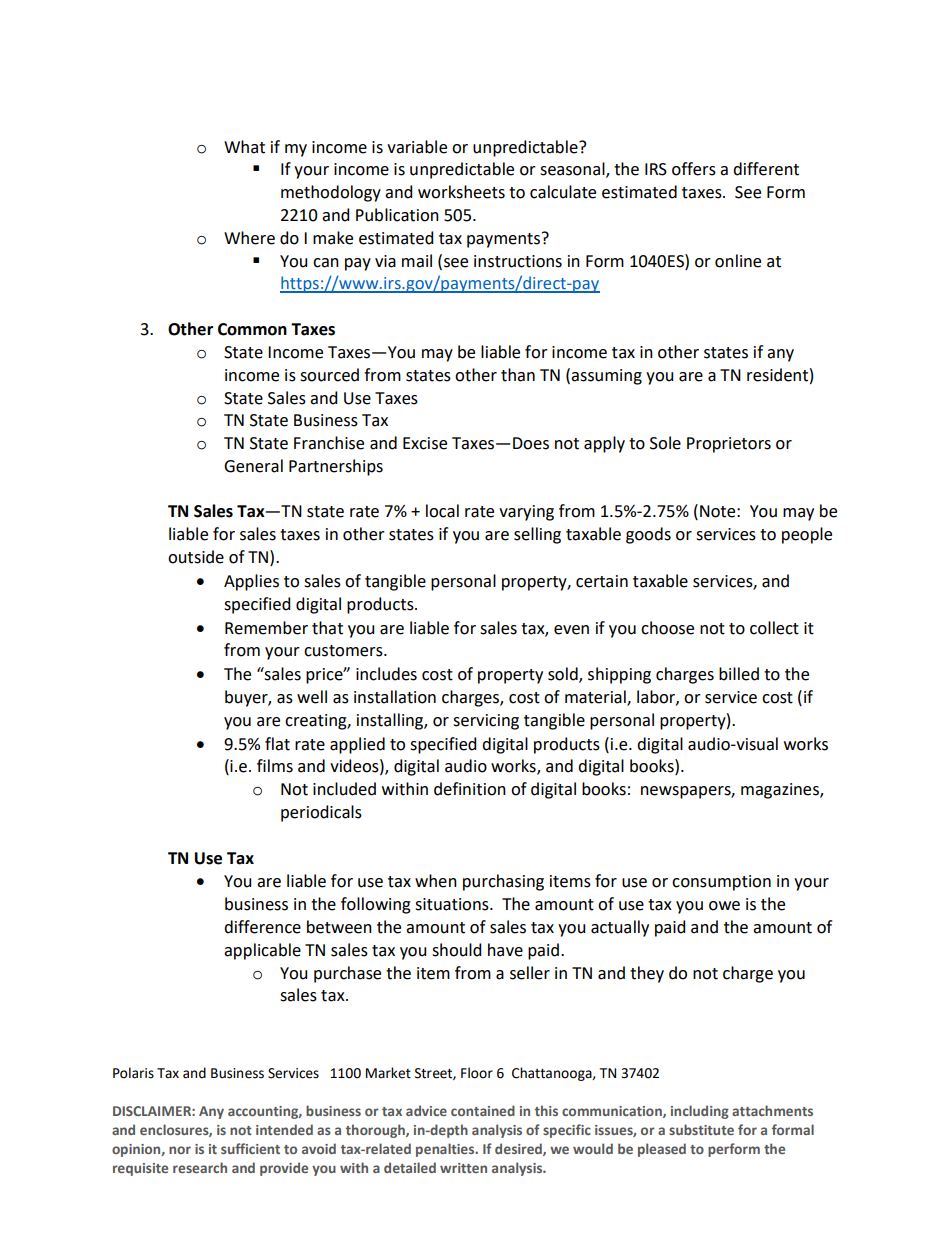  Describe the element at coordinates (180, 1150) in the document. I see `nor` at that location.
